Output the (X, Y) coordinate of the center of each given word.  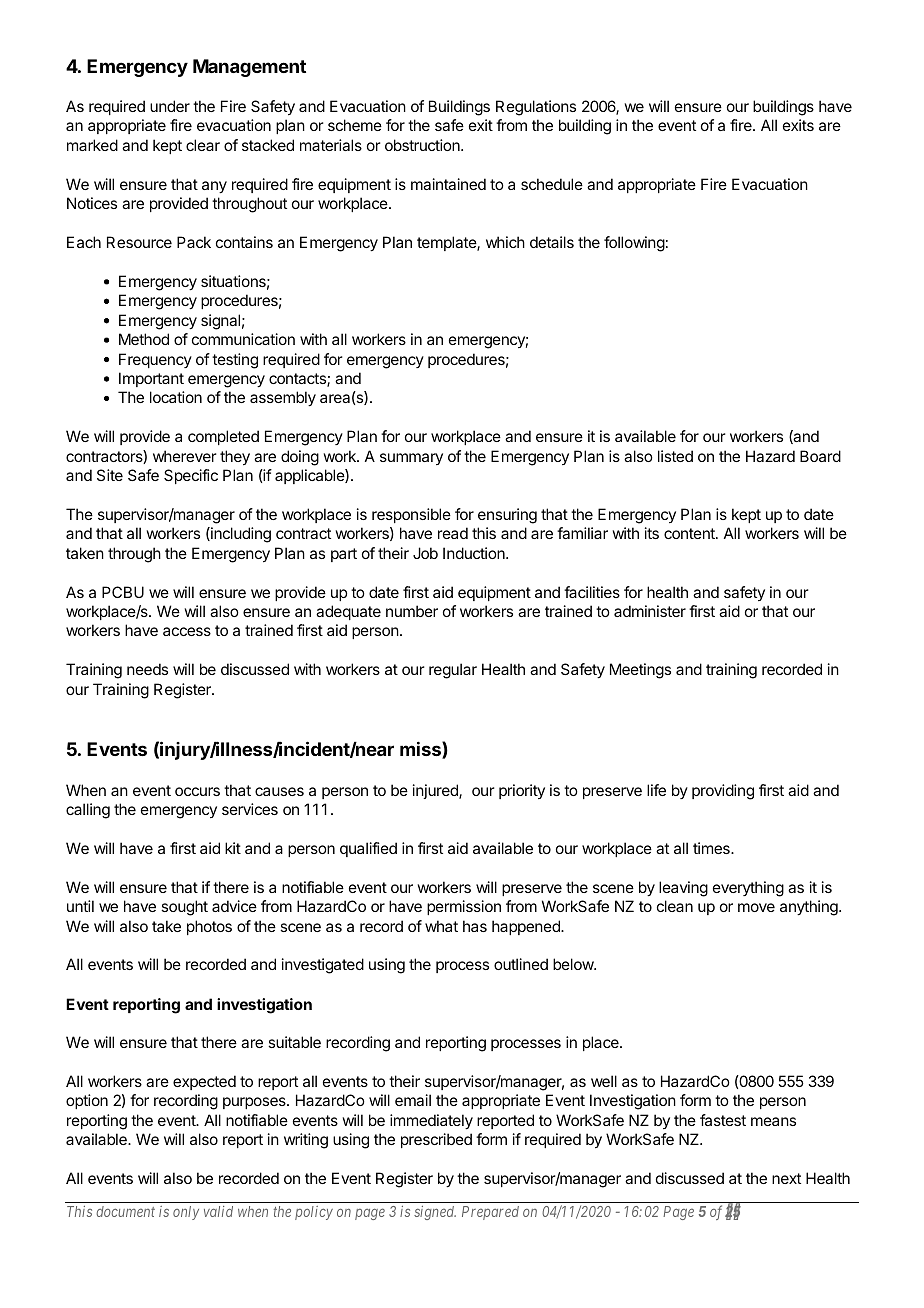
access (187, 631)
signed (435, 1213)
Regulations (536, 108)
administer (650, 611)
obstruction (423, 145)
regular (453, 671)
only (186, 1213)
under (170, 106)
